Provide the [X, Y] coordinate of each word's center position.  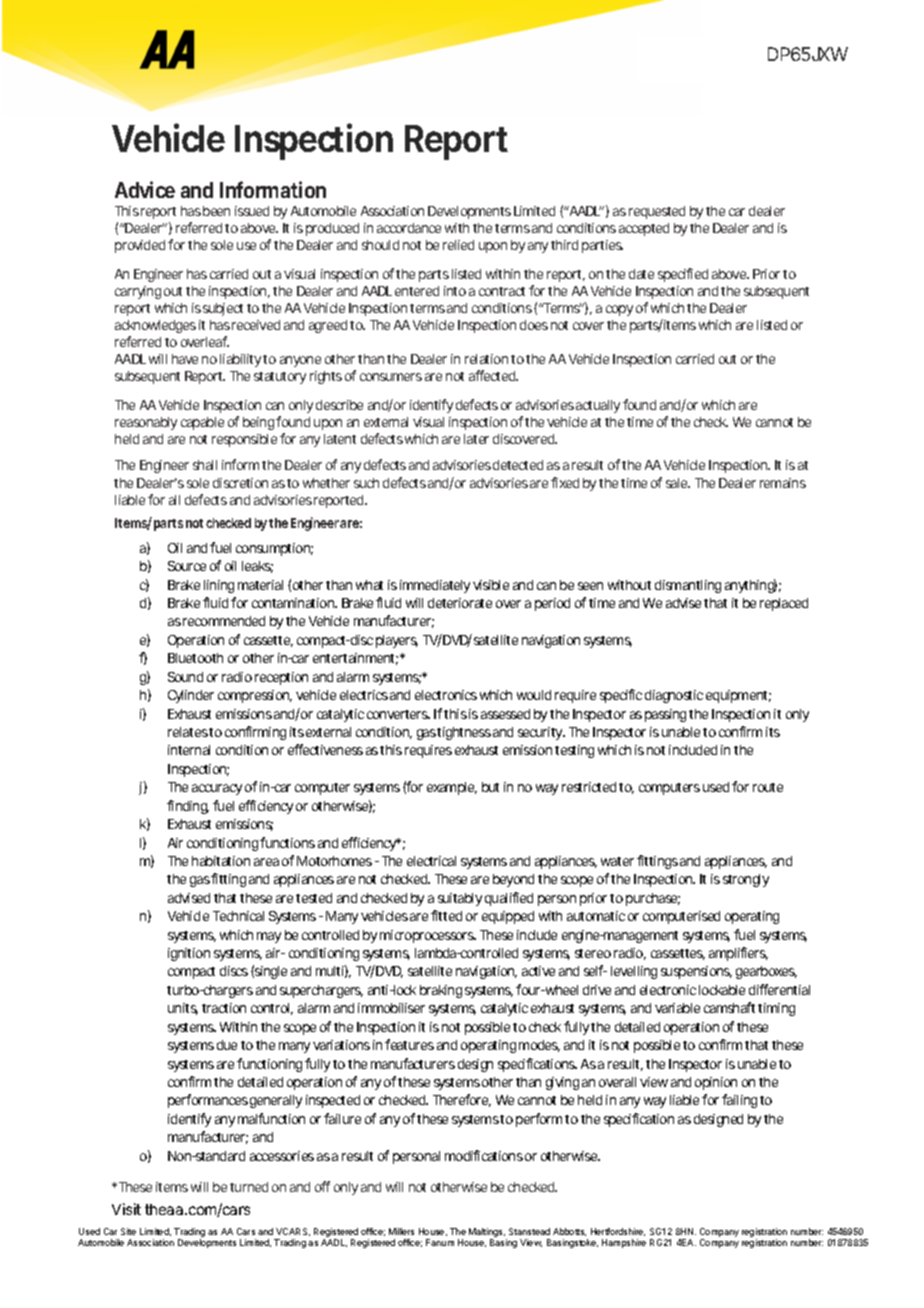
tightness [464, 733]
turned [249, 1187]
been [216, 211]
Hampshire [624, 1243]
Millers [401, 1231]
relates [189, 732]
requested [657, 212]
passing [665, 715]
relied [458, 245]
